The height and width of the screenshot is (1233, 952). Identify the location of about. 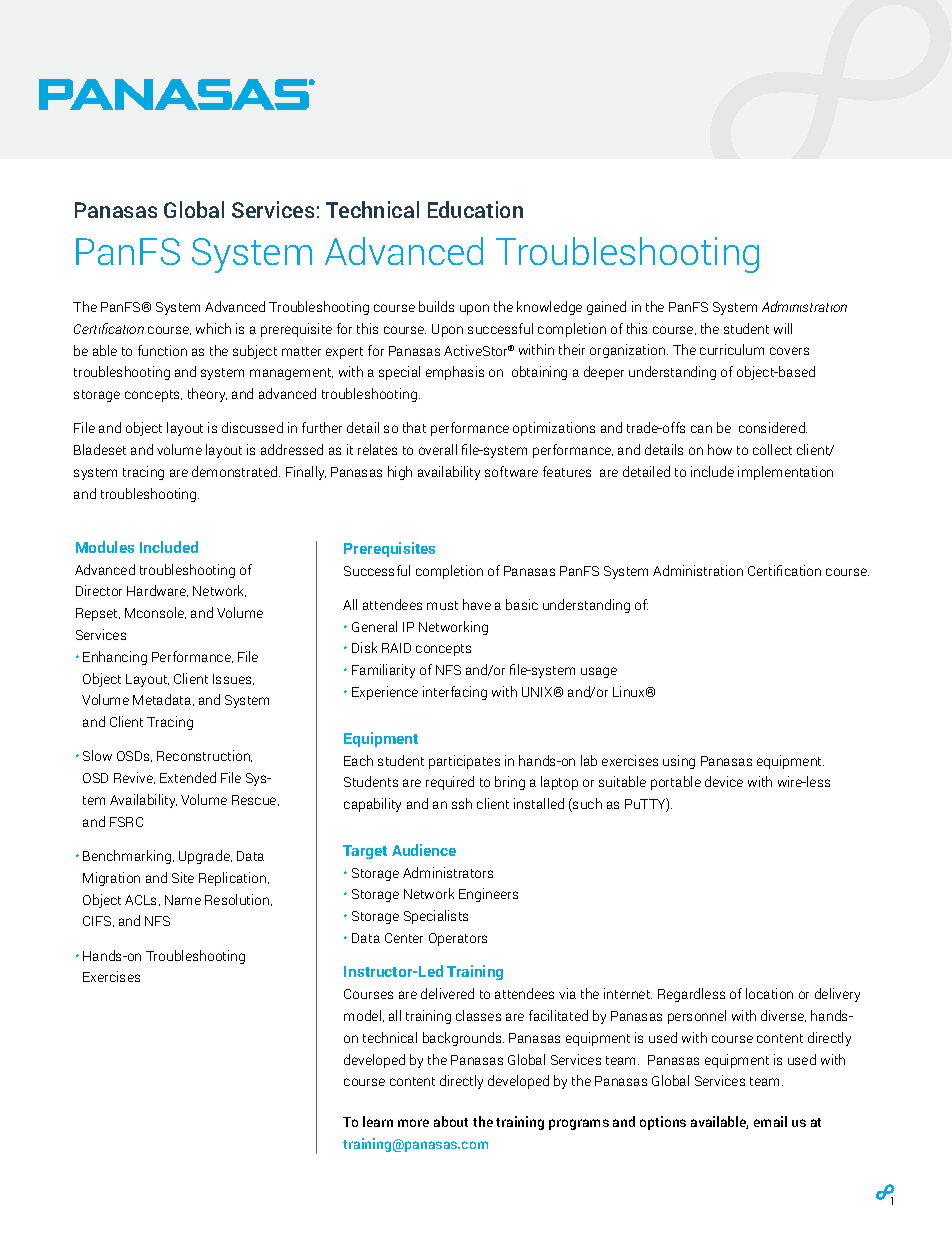
(451, 1121).
